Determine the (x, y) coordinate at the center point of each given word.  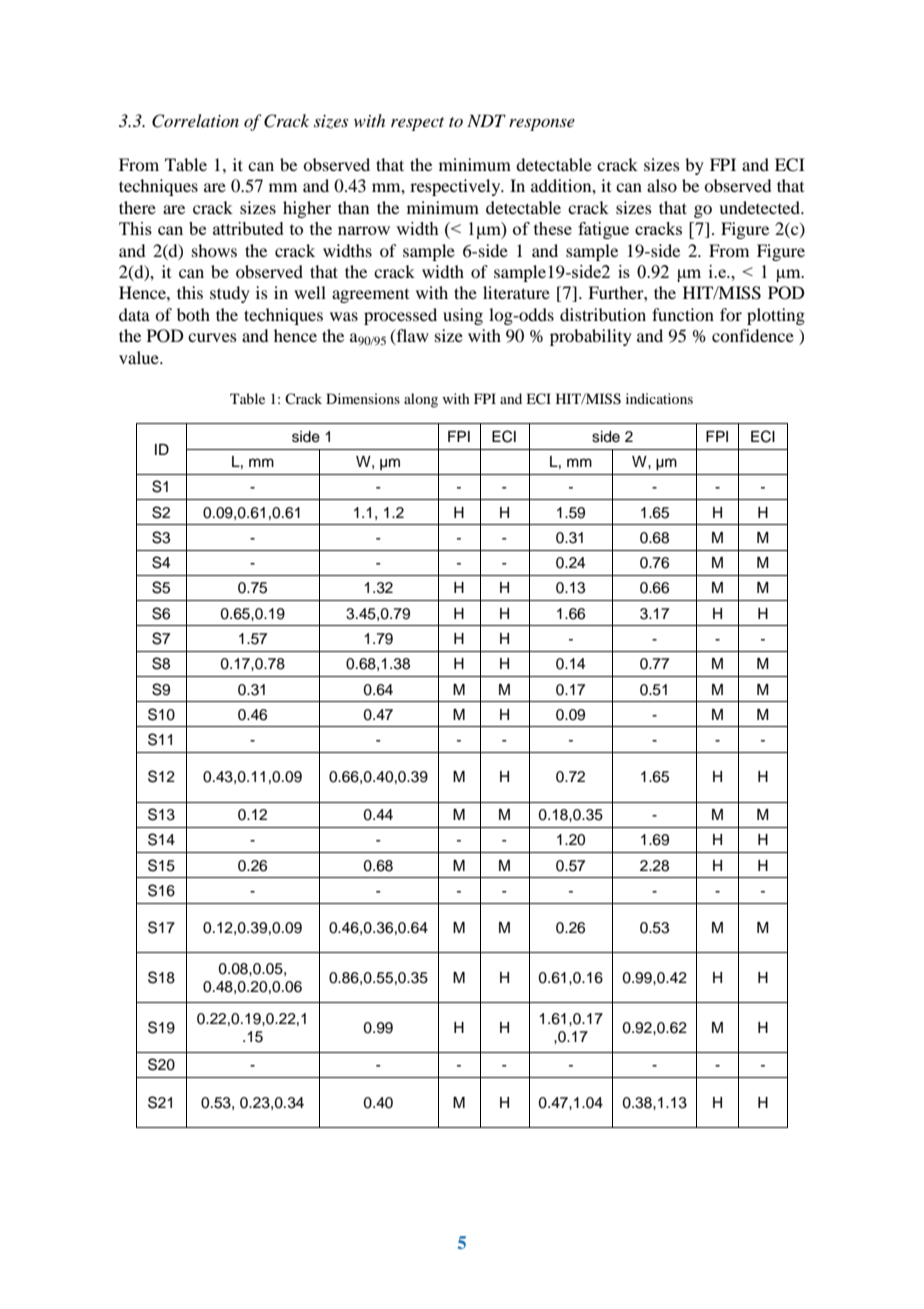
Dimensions (363, 398)
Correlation (195, 121)
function (683, 314)
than (353, 207)
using (463, 316)
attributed (248, 228)
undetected (760, 207)
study (230, 294)
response (542, 124)
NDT (486, 120)
